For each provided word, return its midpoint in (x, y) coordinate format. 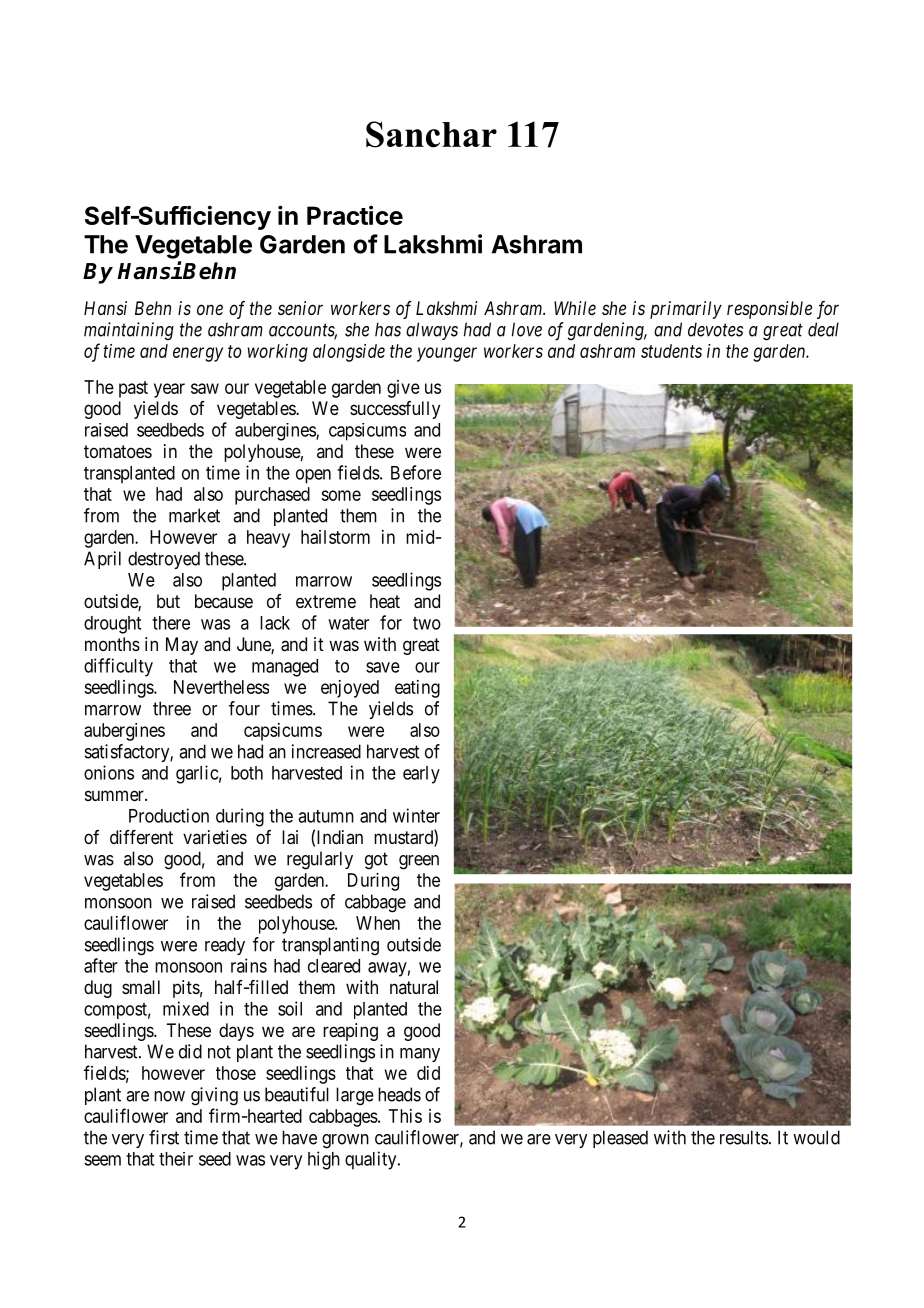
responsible (769, 310)
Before (416, 472)
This (405, 1116)
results (744, 1137)
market (194, 515)
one (210, 309)
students (671, 351)
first (164, 1137)
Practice (355, 215)
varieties (215, 837)
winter (416, 815)
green (419, 862)
